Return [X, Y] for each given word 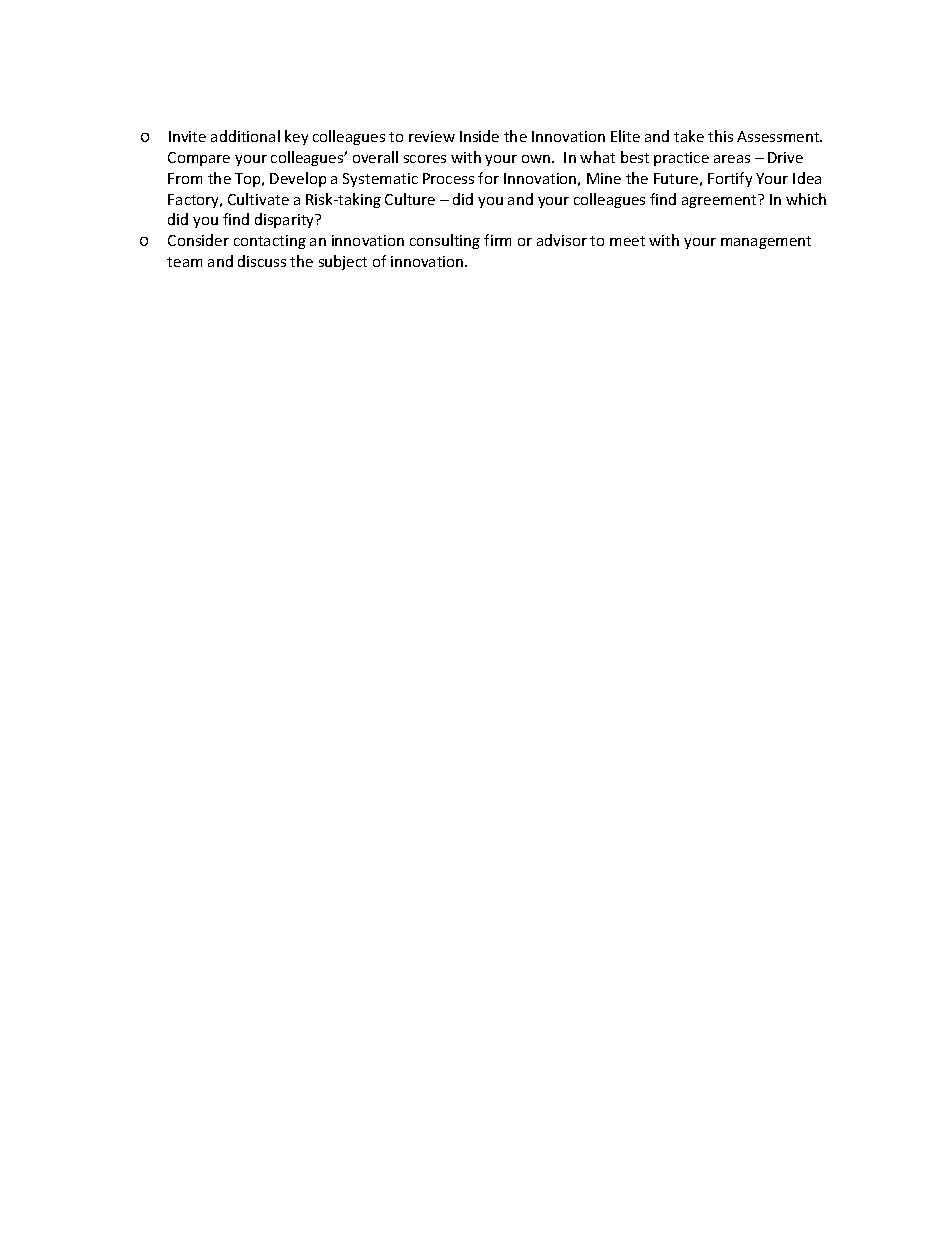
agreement [721, 201]
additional [245, 136]
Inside [479, 136]
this [720, 136]
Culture [410, 199]
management [766, 242]
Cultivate [258, 199]
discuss [262, 261]
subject [343, 262]
